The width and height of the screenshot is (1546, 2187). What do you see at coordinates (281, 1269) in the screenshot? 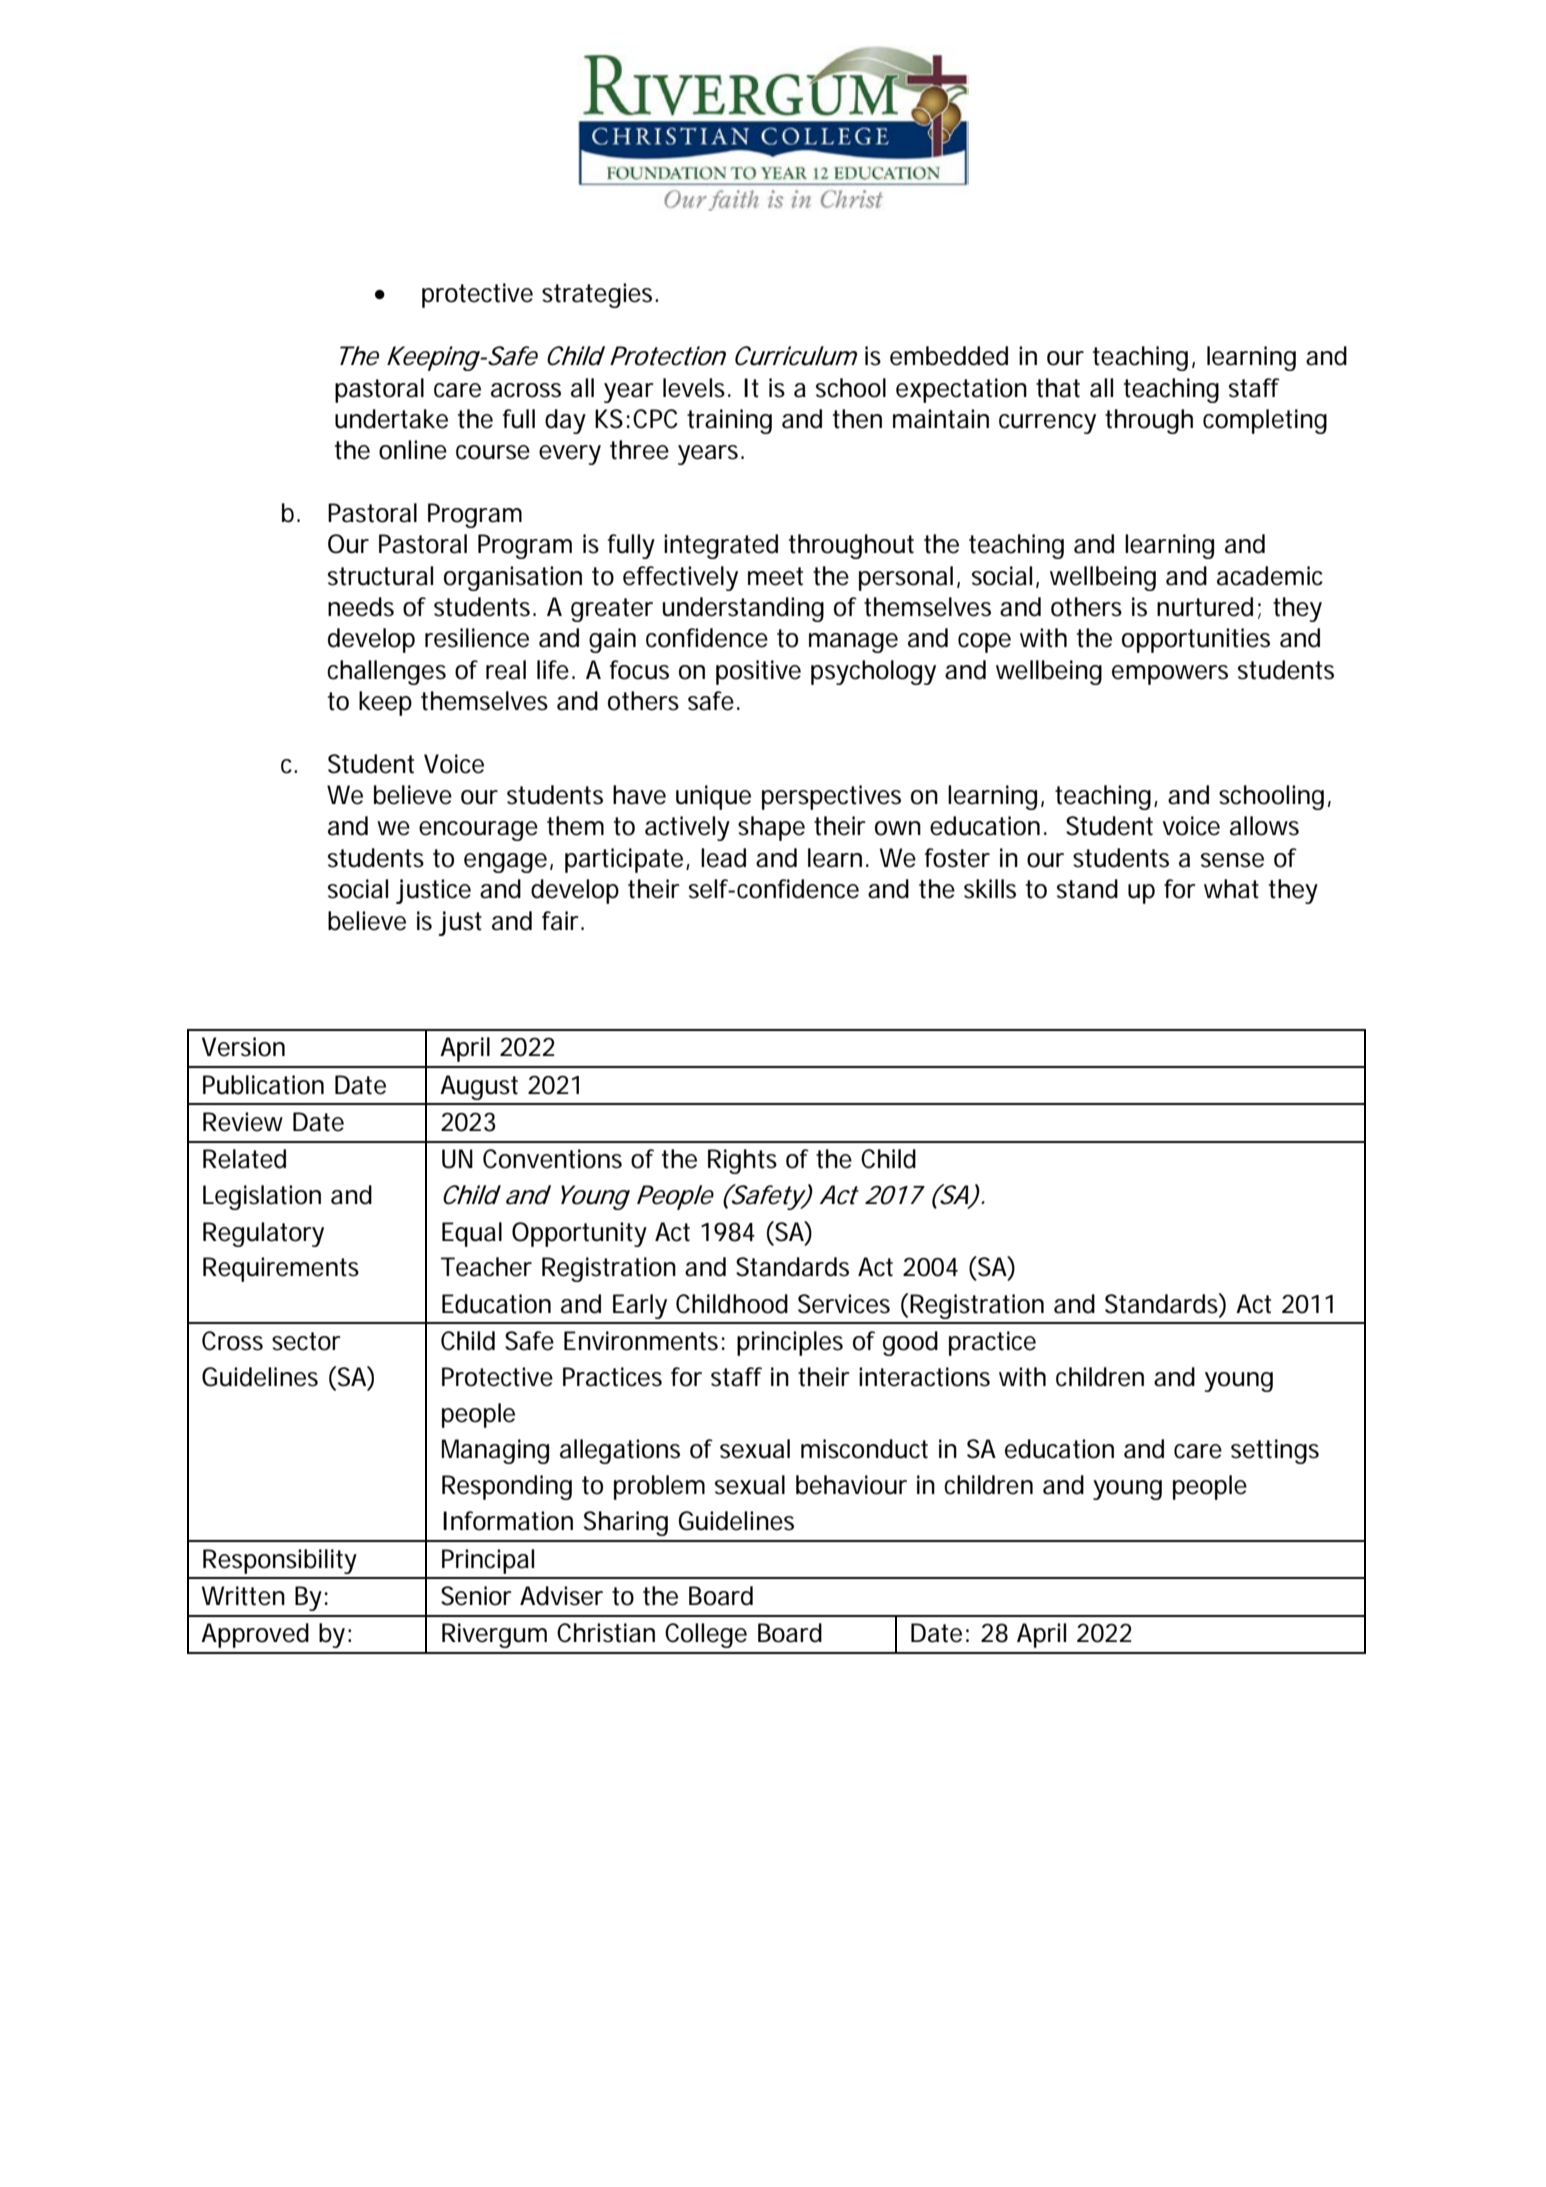
I see `Requirements` at bounding box center [281, 1269].
